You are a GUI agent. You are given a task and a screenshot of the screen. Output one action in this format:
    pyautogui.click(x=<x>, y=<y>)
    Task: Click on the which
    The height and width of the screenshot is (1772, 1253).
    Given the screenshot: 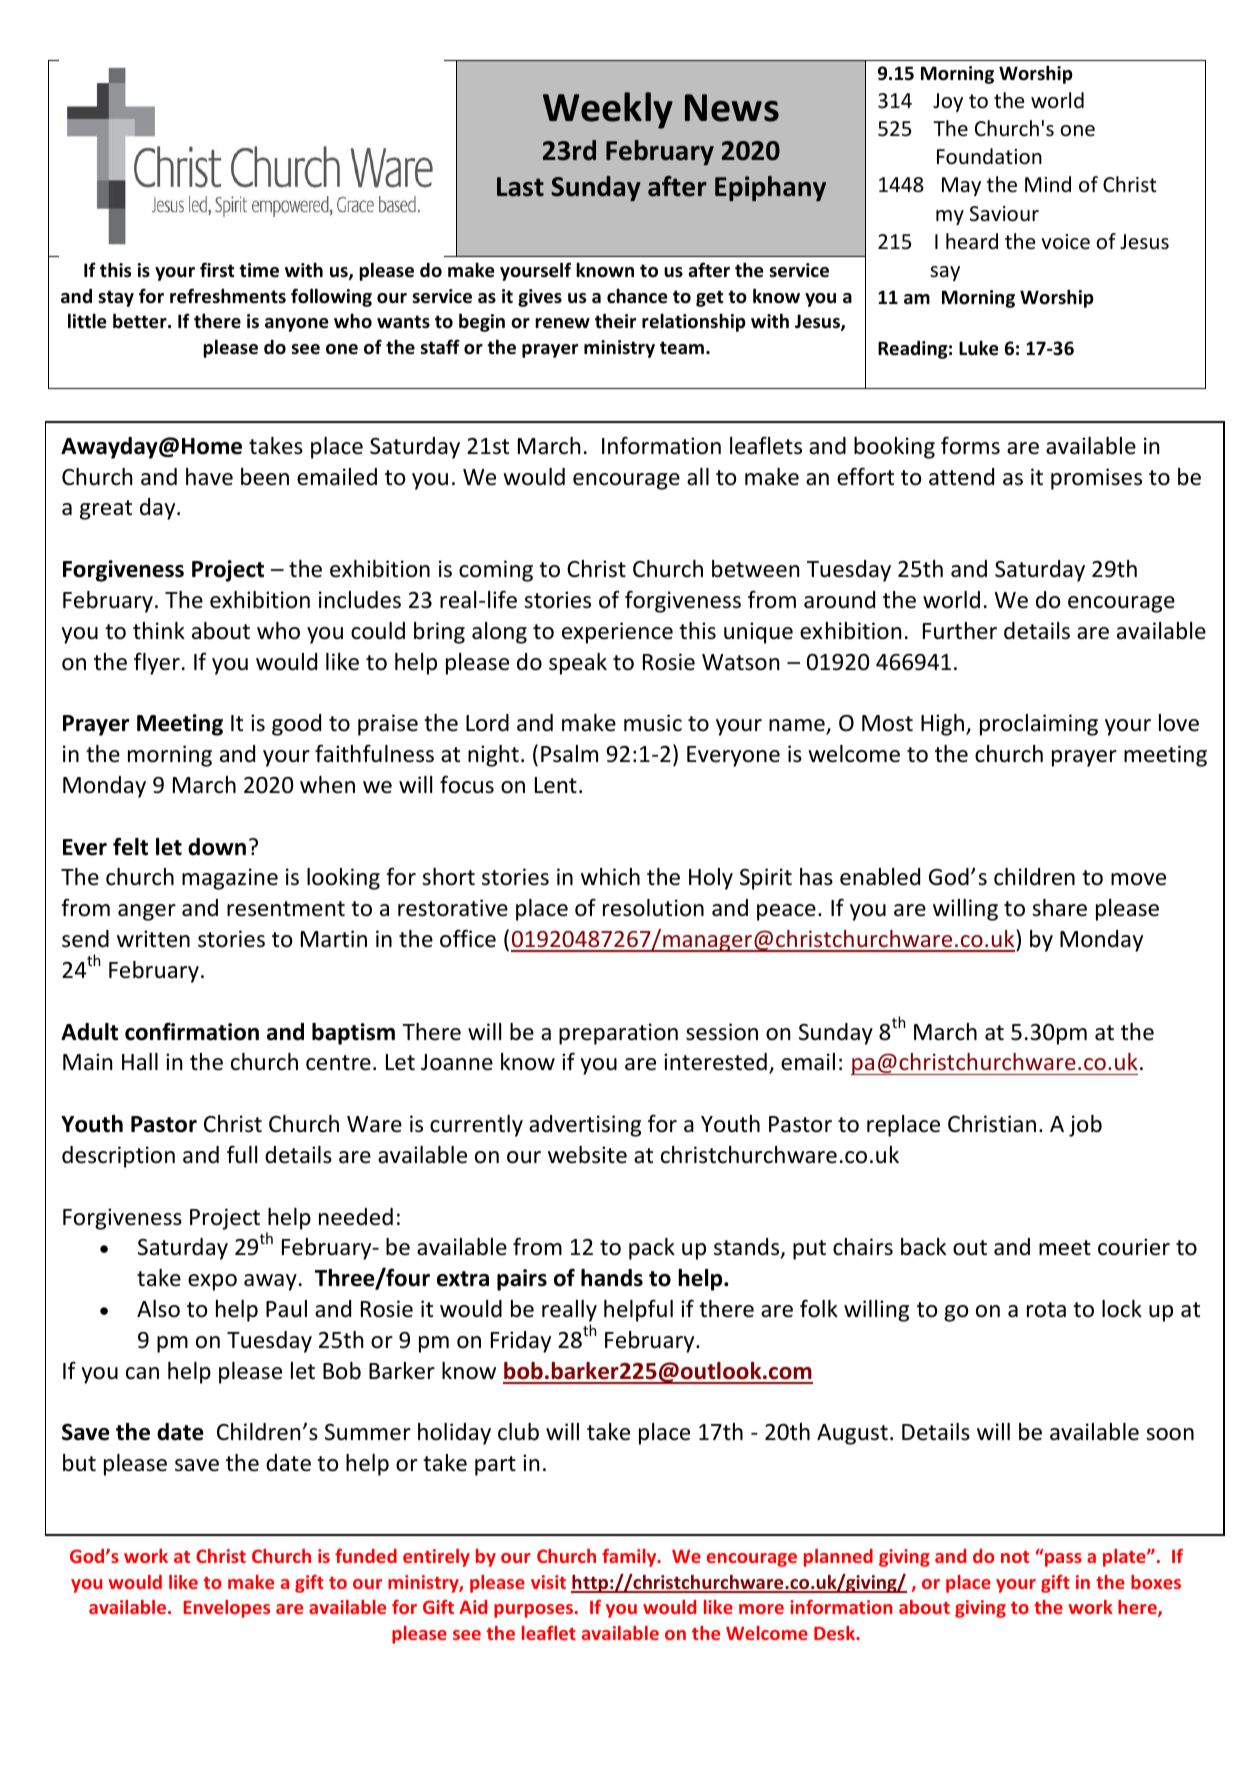 What is the action you would take?
    pyautogui.click(x=610, y=877)
